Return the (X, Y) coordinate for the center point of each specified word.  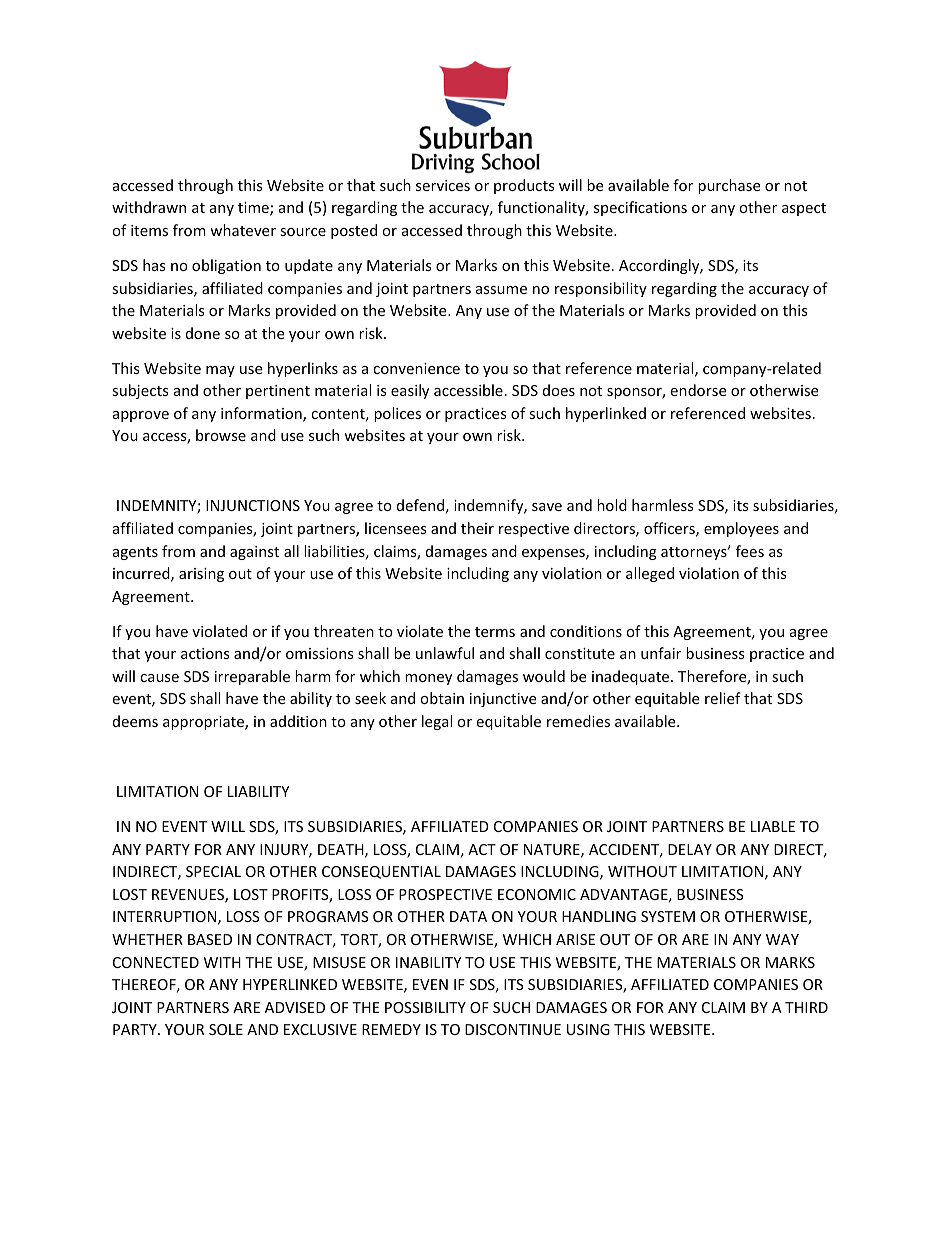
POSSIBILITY (425, 1007)
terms (495, 632)
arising (201, 575)
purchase (729, 186)
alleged (650, 574)
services (443, 185)
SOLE (226, 1029)
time (254, 209)
